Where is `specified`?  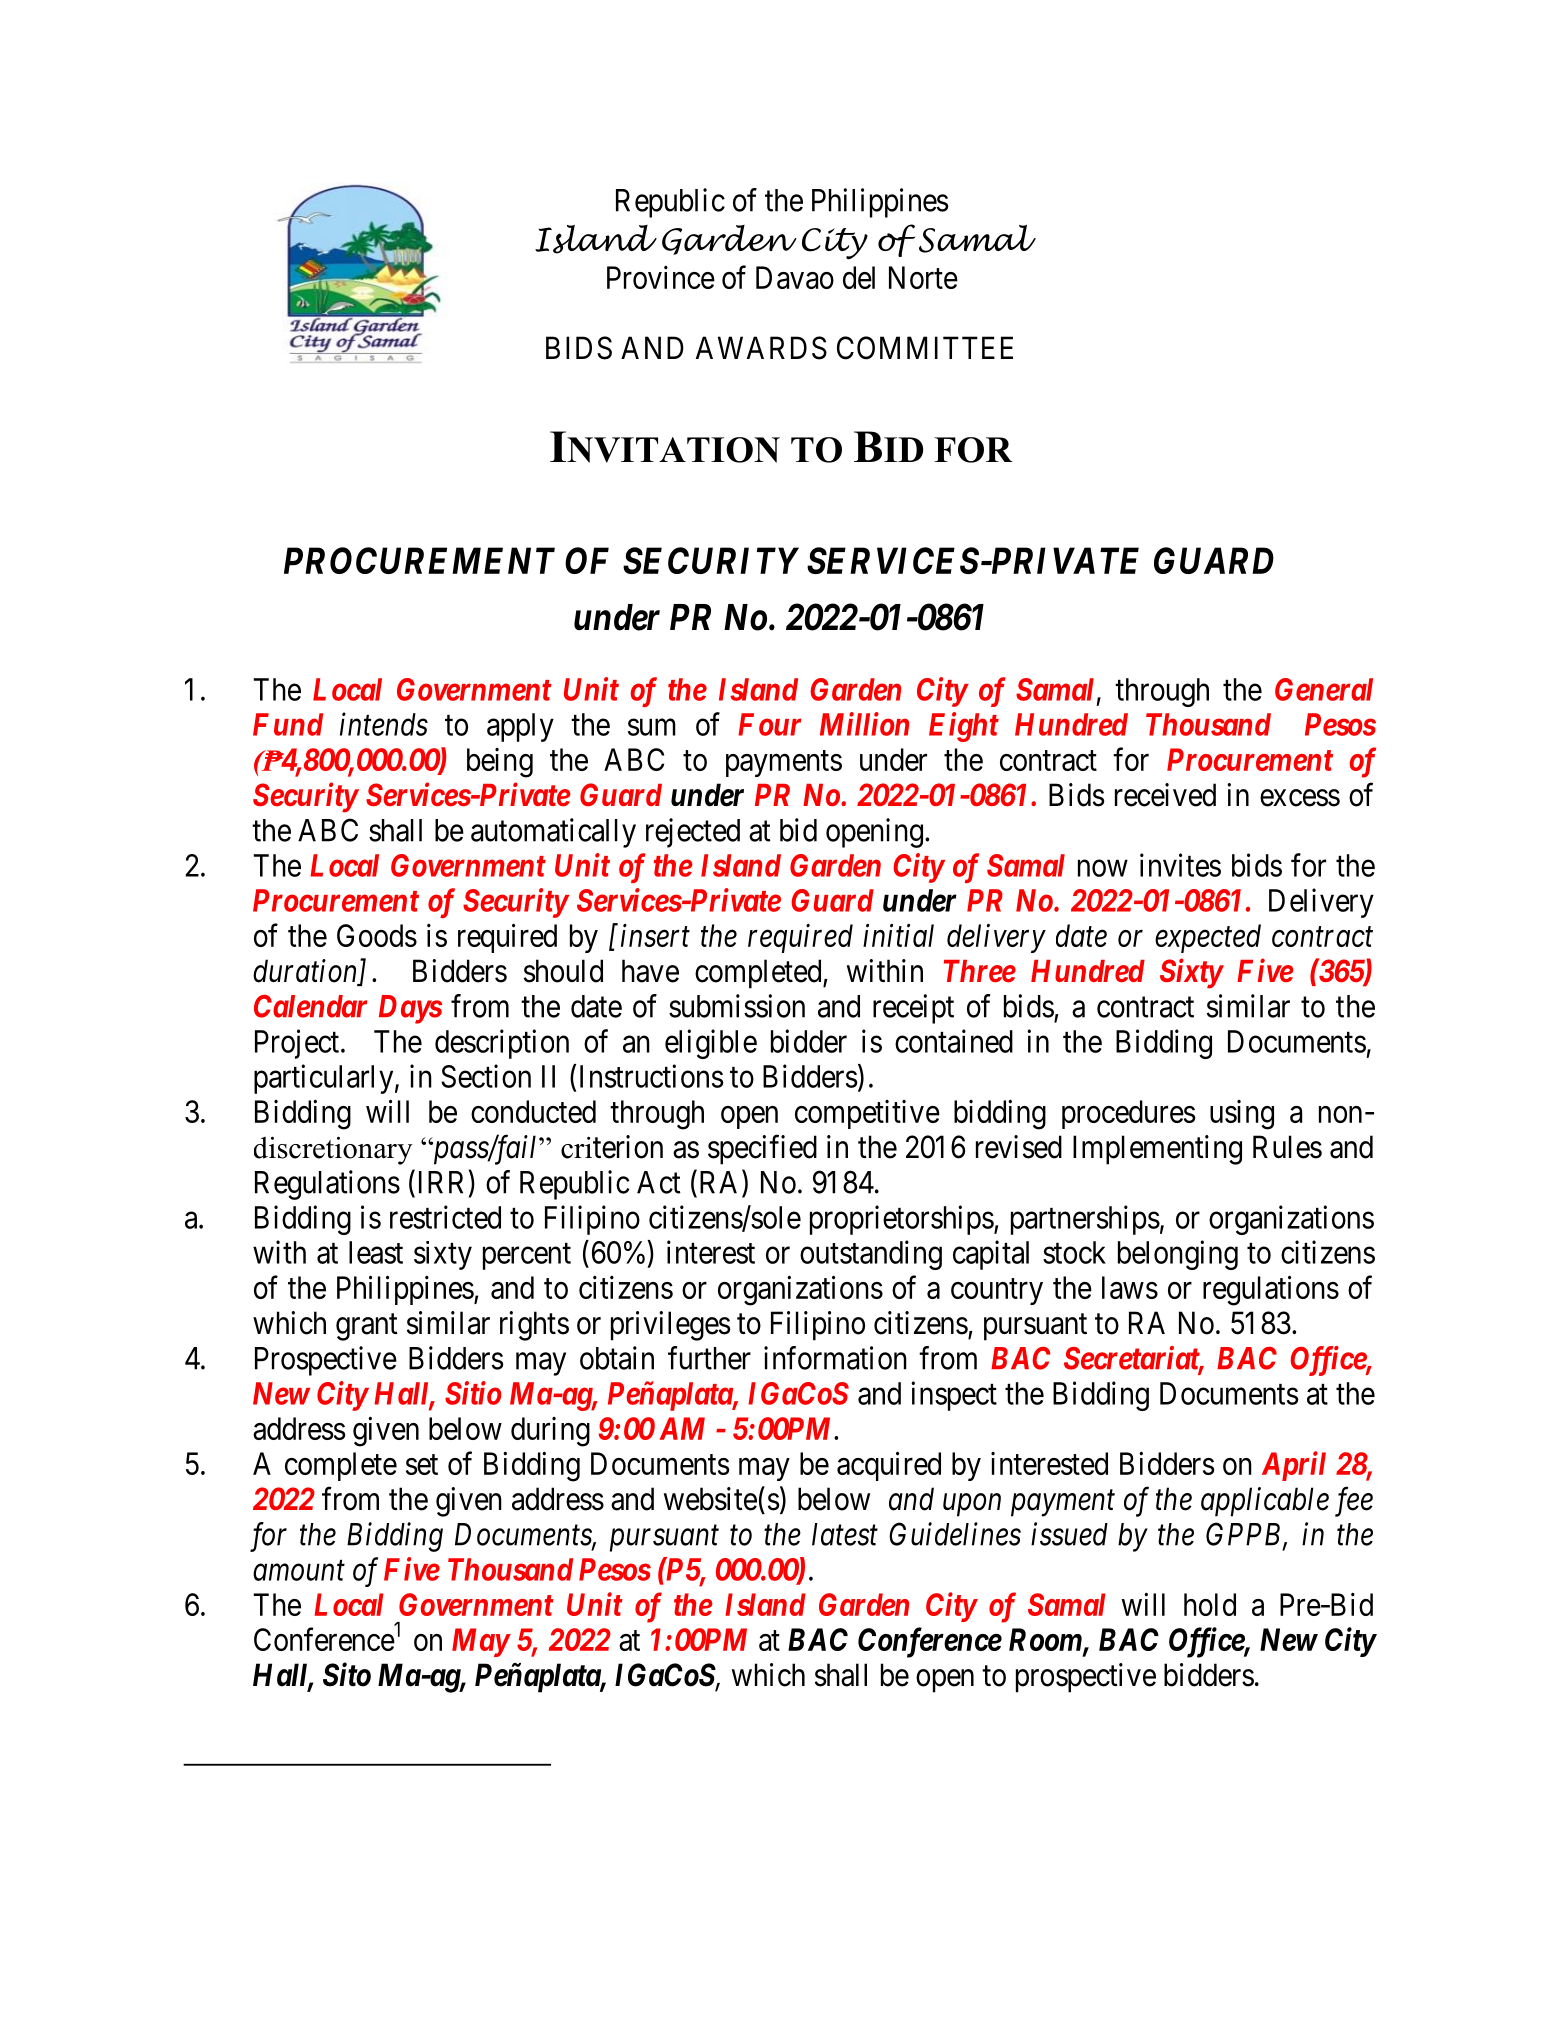
specified is located at coordinates (762, 1150).
